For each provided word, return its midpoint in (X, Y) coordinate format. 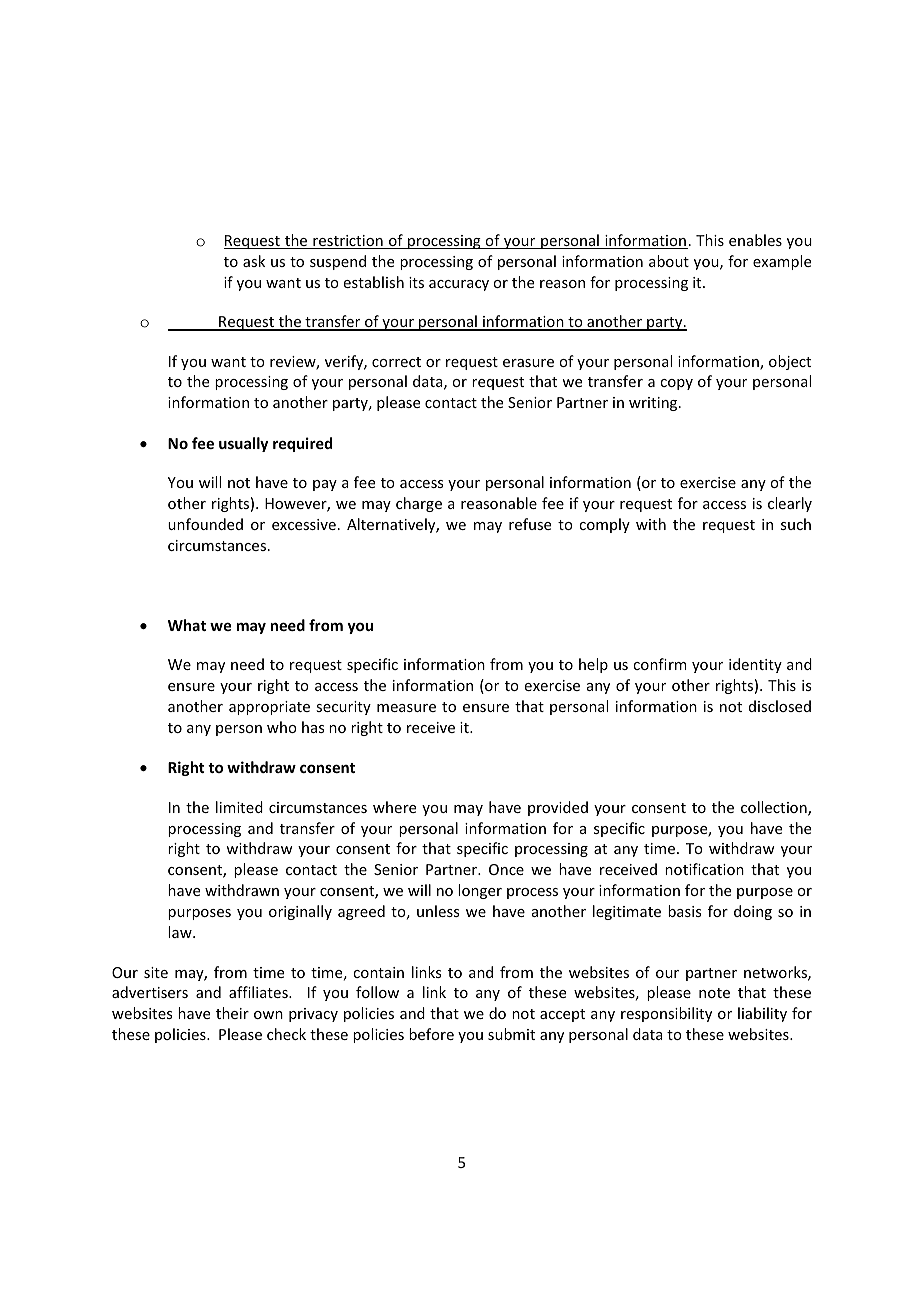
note (714, 993)
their (232, 1013)
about (669, 261)
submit (511, 1034)
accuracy (459, 285)
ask (254, 261)
